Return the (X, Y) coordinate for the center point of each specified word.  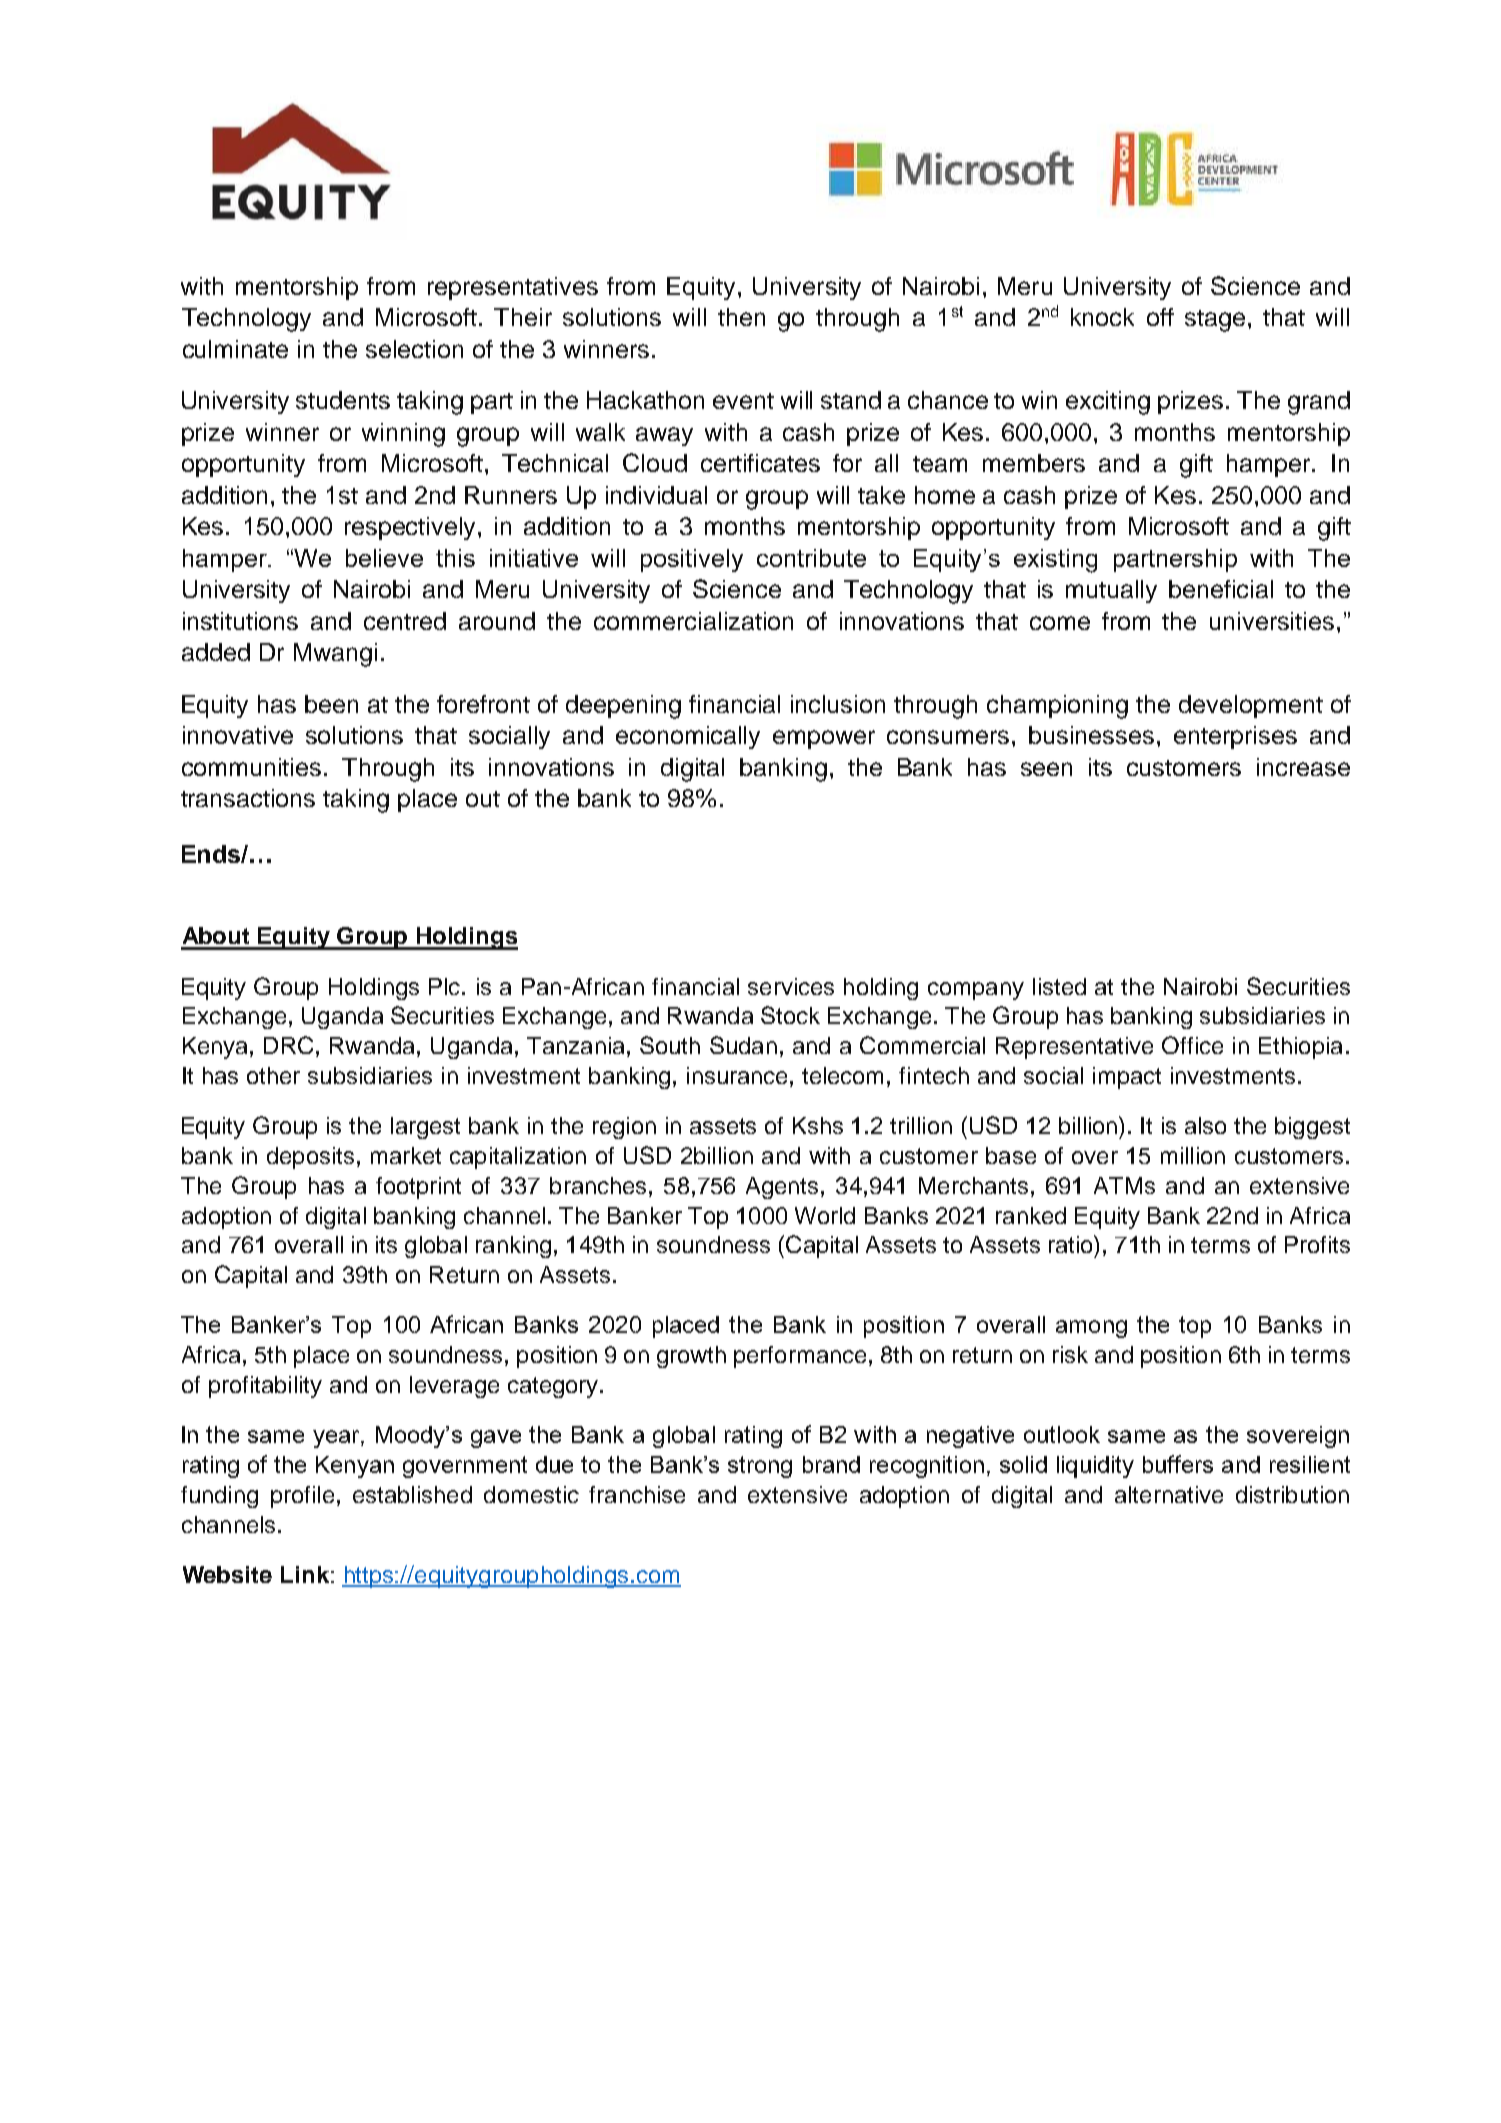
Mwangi (335, 655)
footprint (418, 1188)
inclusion (838, 704)
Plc (446, 986)
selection (414, 349)
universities (1272, 621)
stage (1215, 321)
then (741, 317)
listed (1059, 986)
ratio (1072, 1244)
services (791, 986)
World (825, 1215)
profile (302, 1497)
